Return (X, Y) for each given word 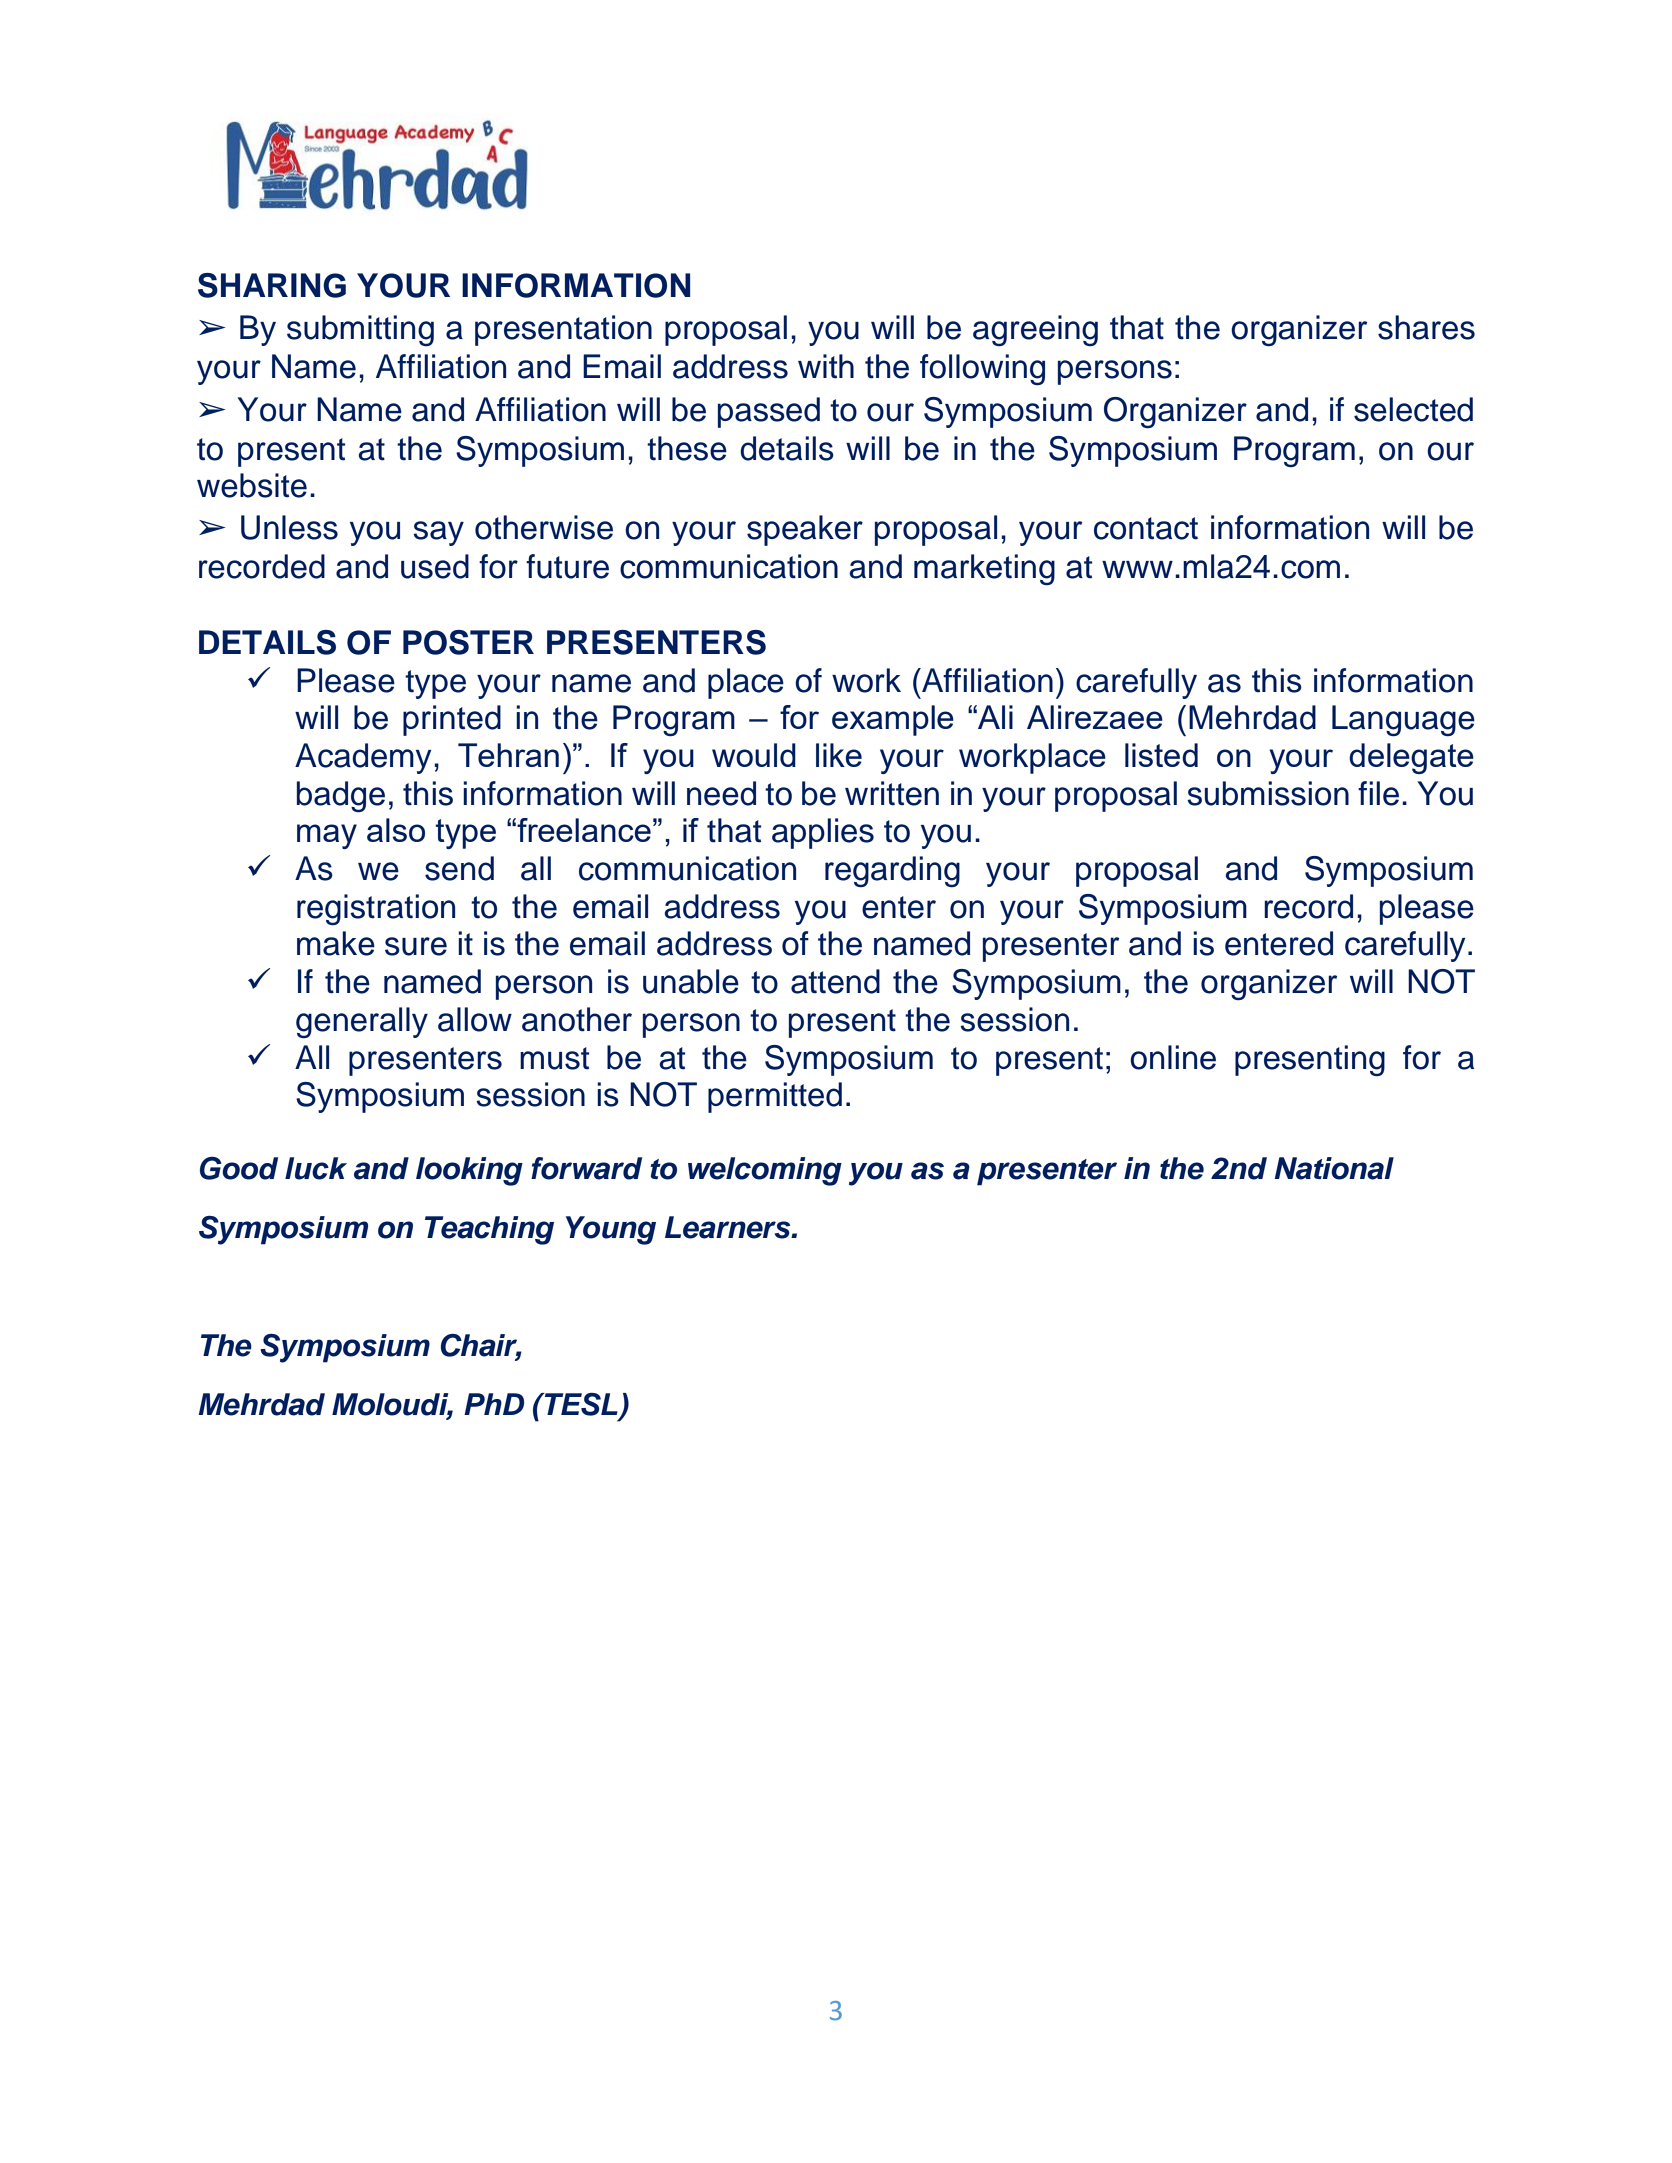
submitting (360, 330)
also (396, 830)
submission (1268, 793)
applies (823, 833)
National (1334, 1168)
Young (611, 1230)
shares (1426, 327)
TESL (580, 1404)
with (826, 366)
